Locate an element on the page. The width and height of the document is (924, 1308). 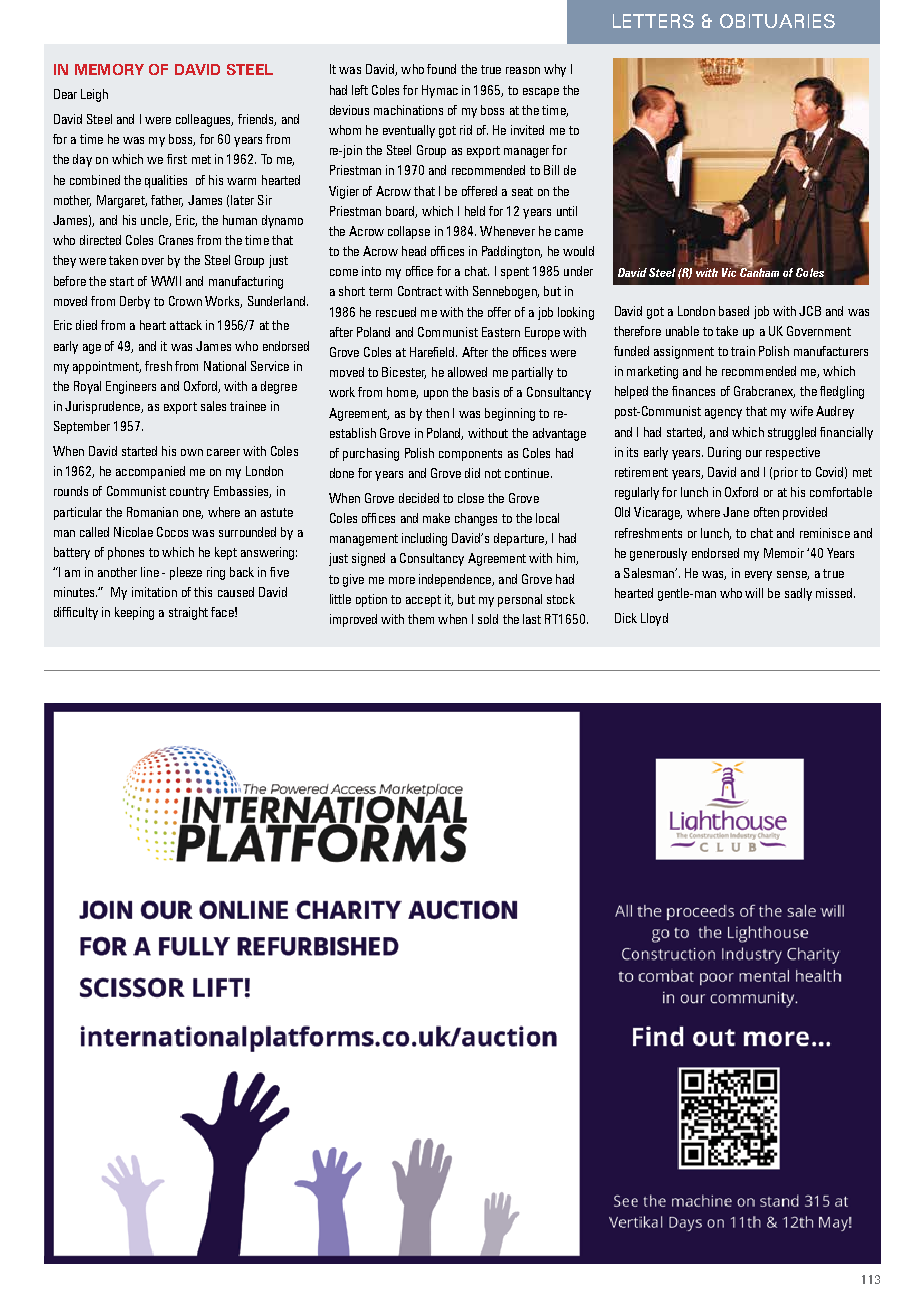
based is located at coordinates (734, 311).
